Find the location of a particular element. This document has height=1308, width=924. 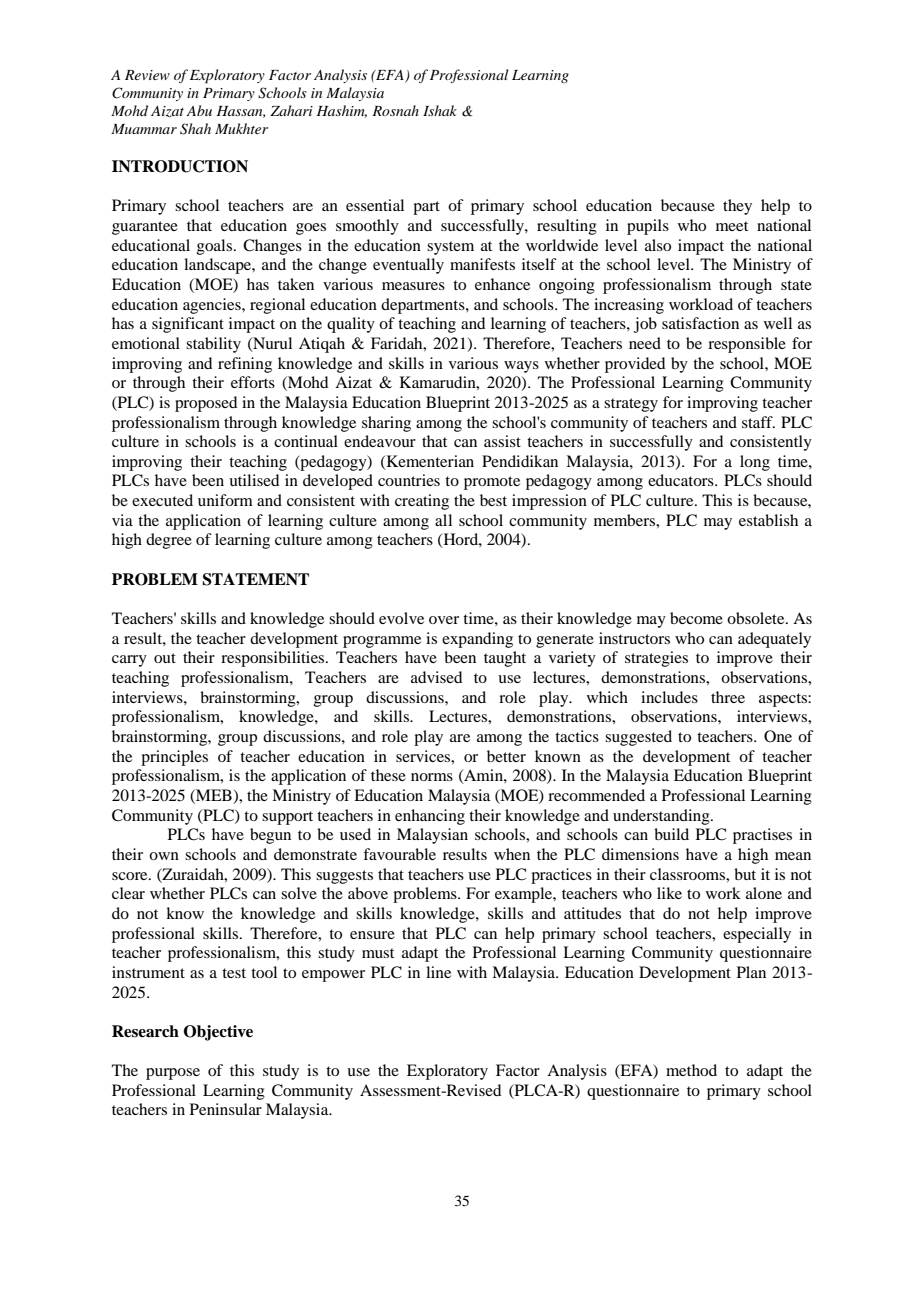

degree is located at coordinates (169, 541).
